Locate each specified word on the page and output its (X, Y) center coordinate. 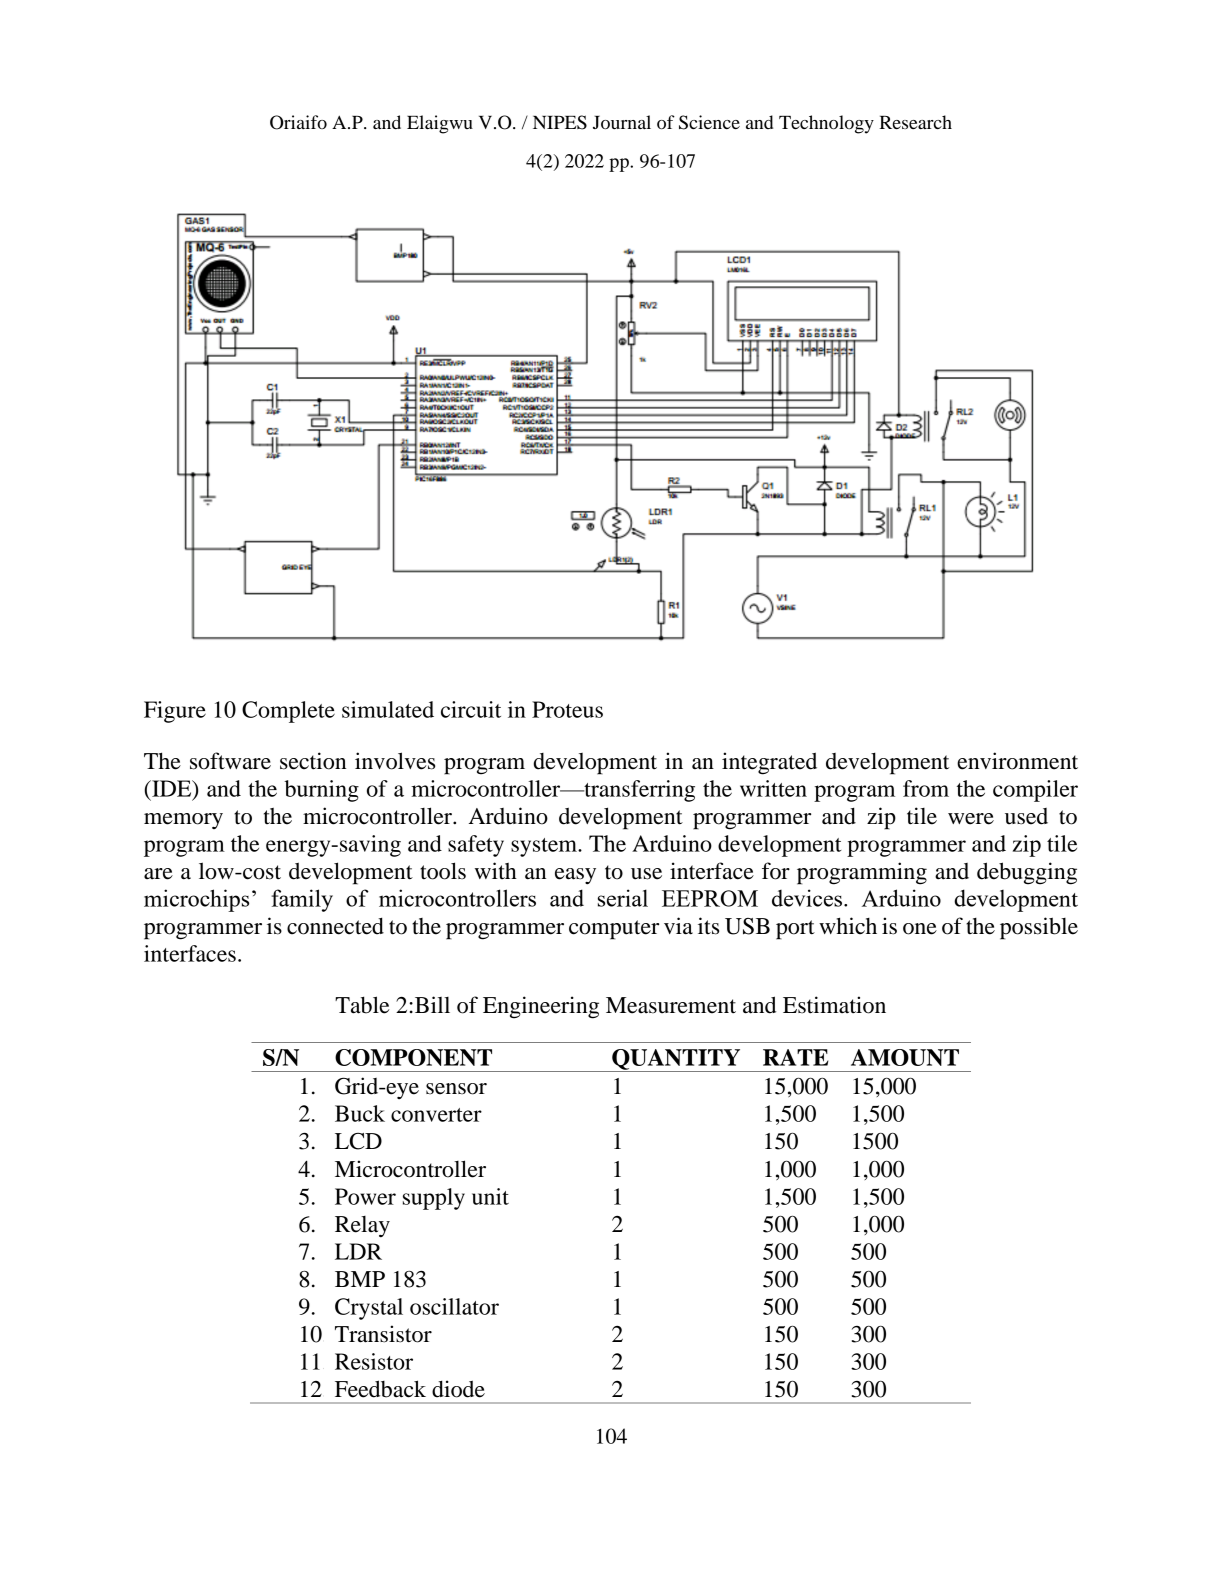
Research (915, 122)
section (313, 761)
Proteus (567, 709)
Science (709, 122)
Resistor (374, 1361)
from (926, 788)
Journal (622, 122)
